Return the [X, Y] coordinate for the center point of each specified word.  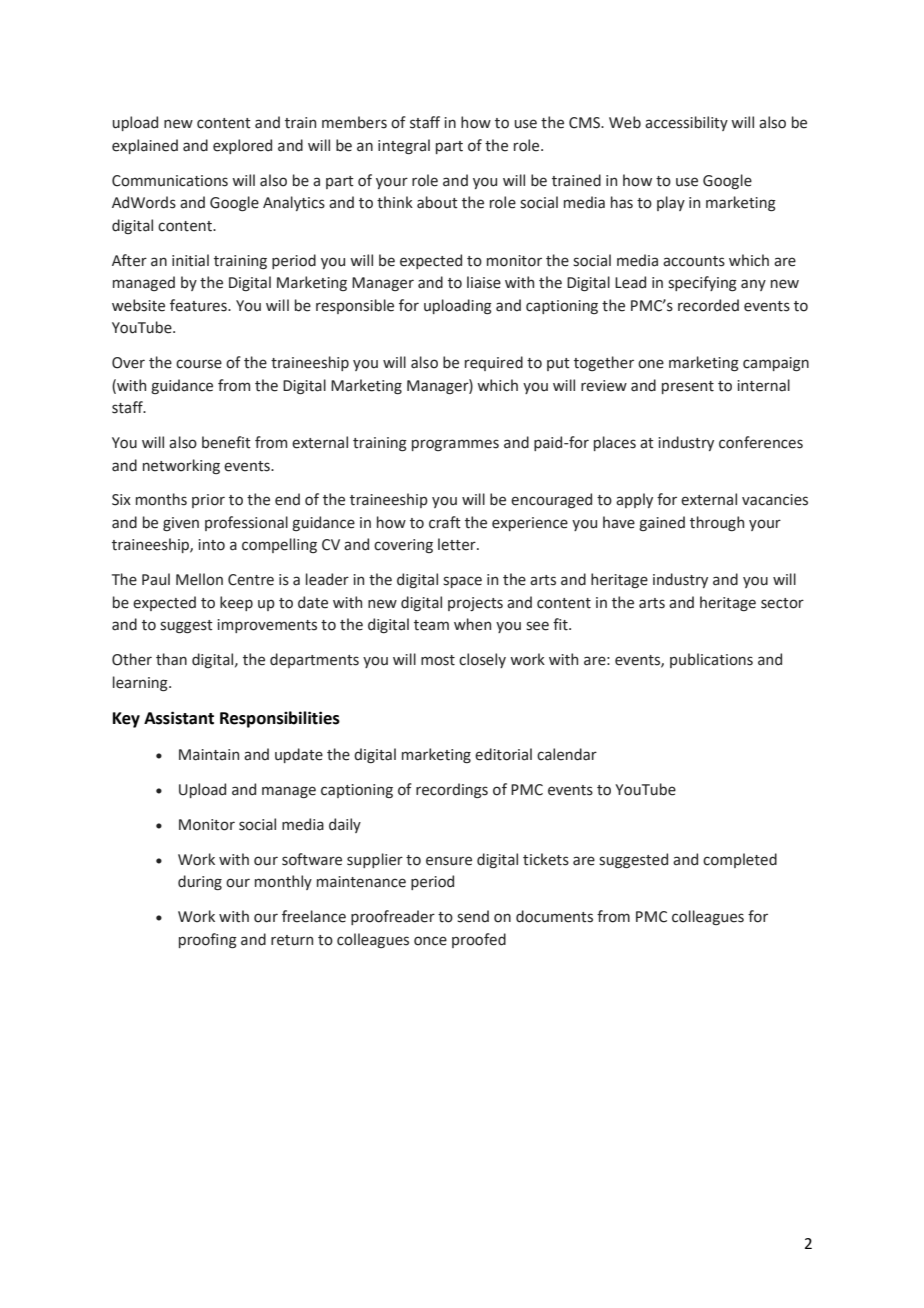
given [181, 524]
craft [445, 522]
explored [242, 146]
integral [404, 146]
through [717, 523]
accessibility [686, 123]
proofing [208, 940]
